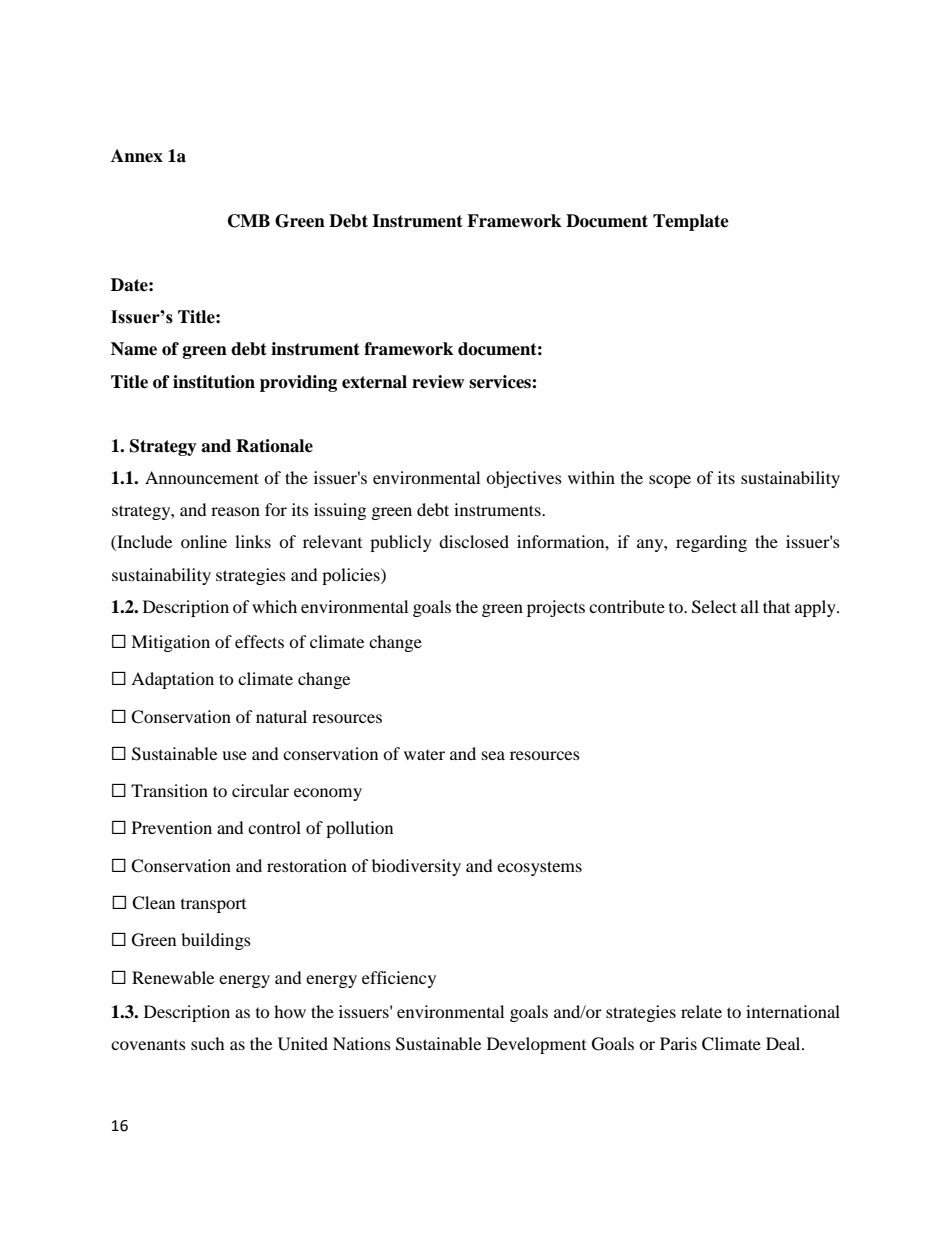 The width and height of the page is (952, 1233). I want to click on CMB, so click(249, 221).
